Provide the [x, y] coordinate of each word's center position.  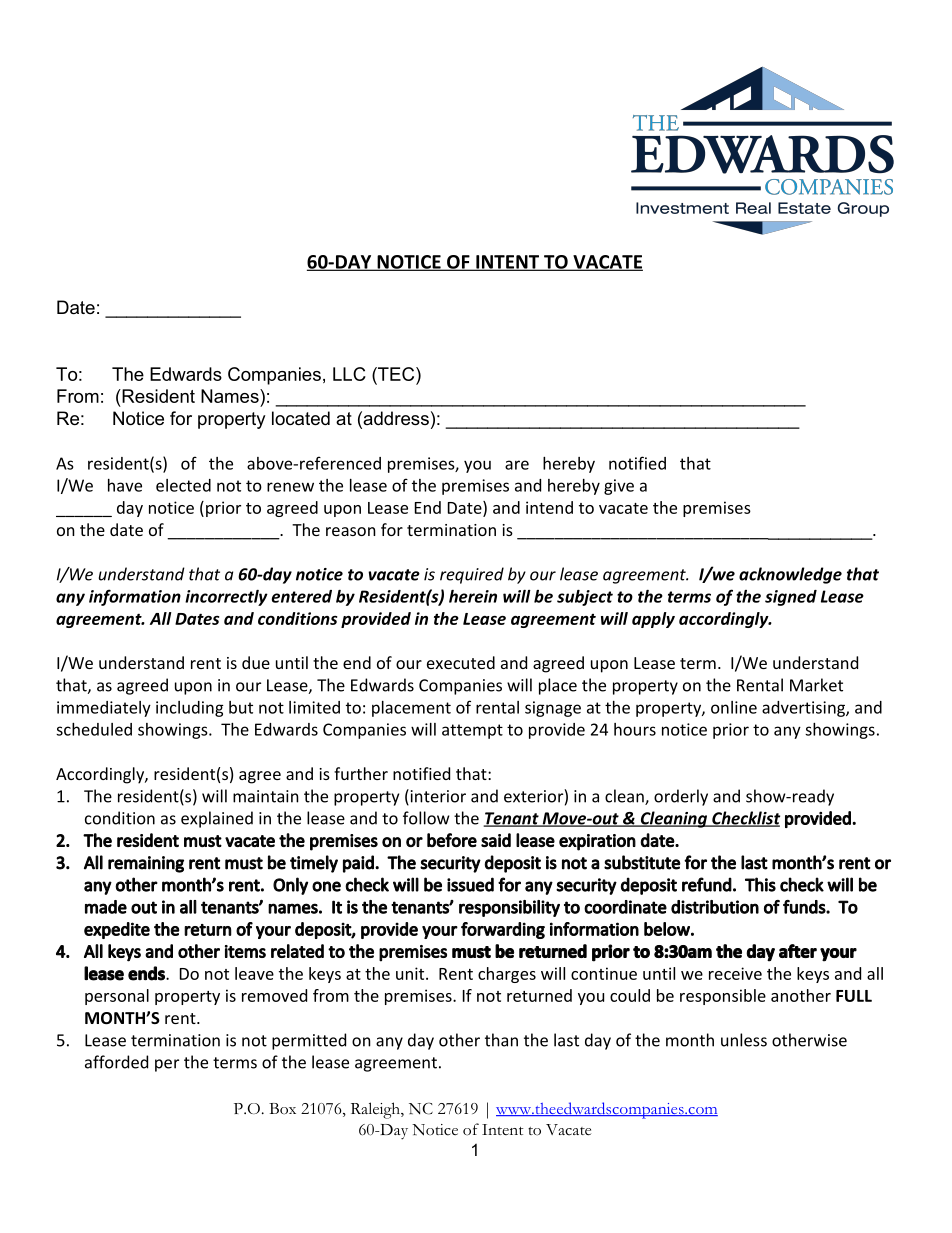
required [472, 575]
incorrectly [226, 598]
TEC [396, 374]
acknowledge [790, 575]
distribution [715, 907]
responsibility [509, 908]
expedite [117, 930]
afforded [116, 1062]
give [619, 487]
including [190, 709]
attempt [472, 731]
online [734, 707]
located [301, 418]
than [501, 1040]
